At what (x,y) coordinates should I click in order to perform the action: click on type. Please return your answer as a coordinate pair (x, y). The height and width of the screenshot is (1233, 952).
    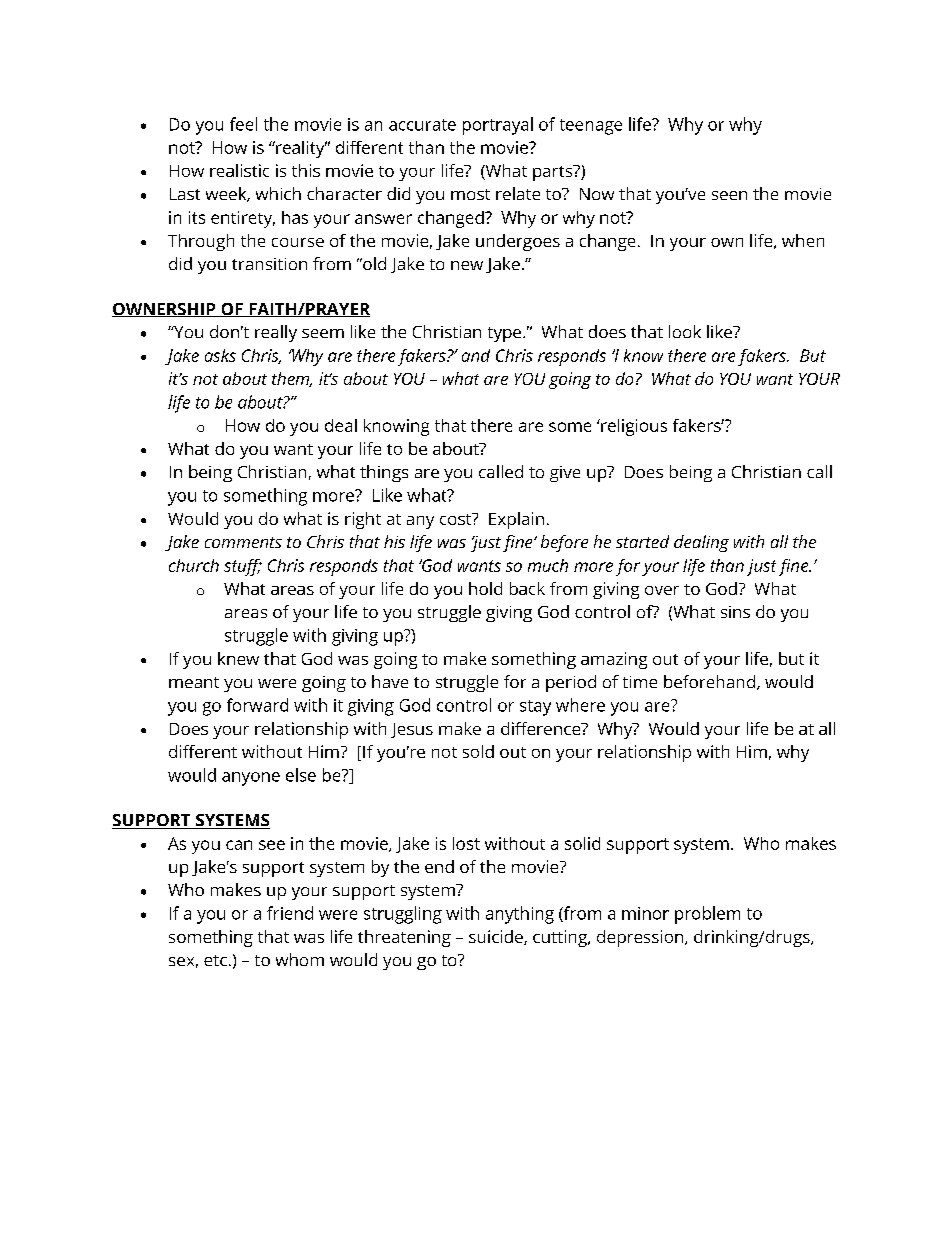
    Looking at the image, I should click on (504, 334).
